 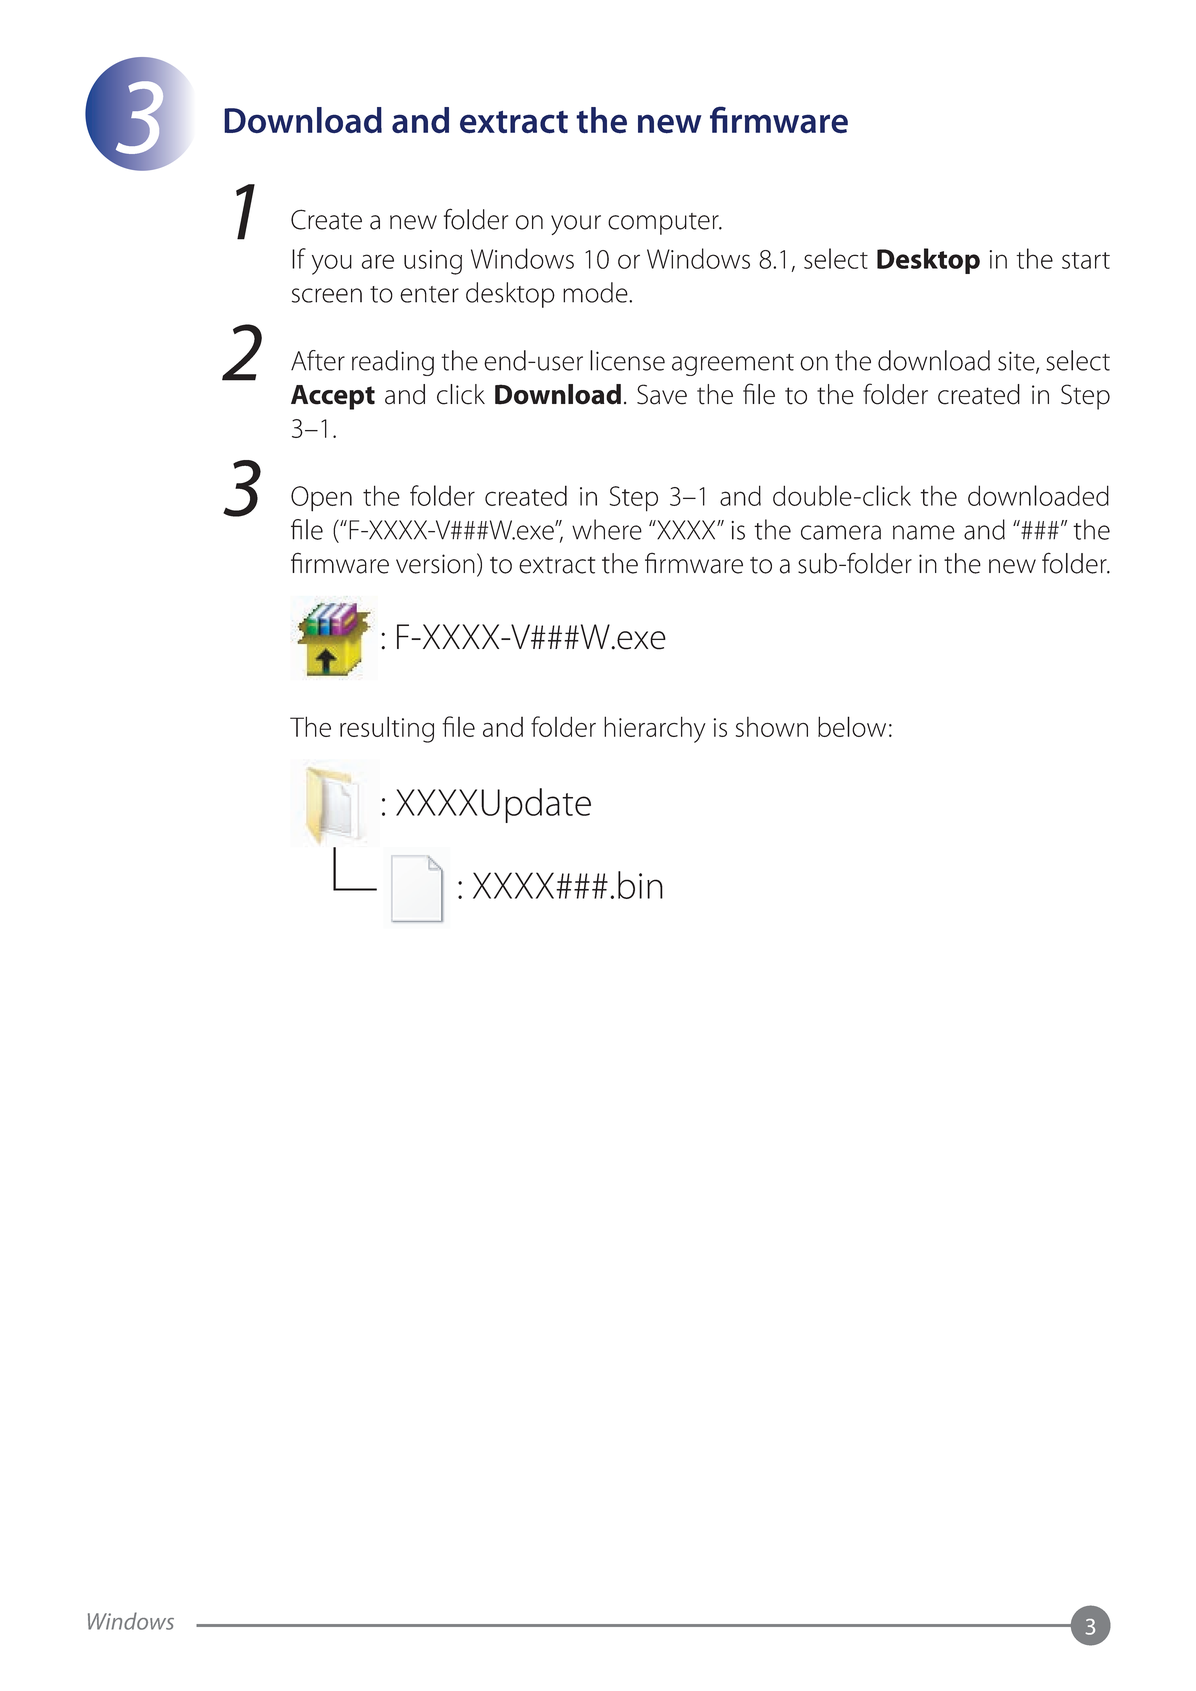 What do you see at coordinates (655, 729) in the image?
I see `hierarchy` at bounding box center [655, 729].
